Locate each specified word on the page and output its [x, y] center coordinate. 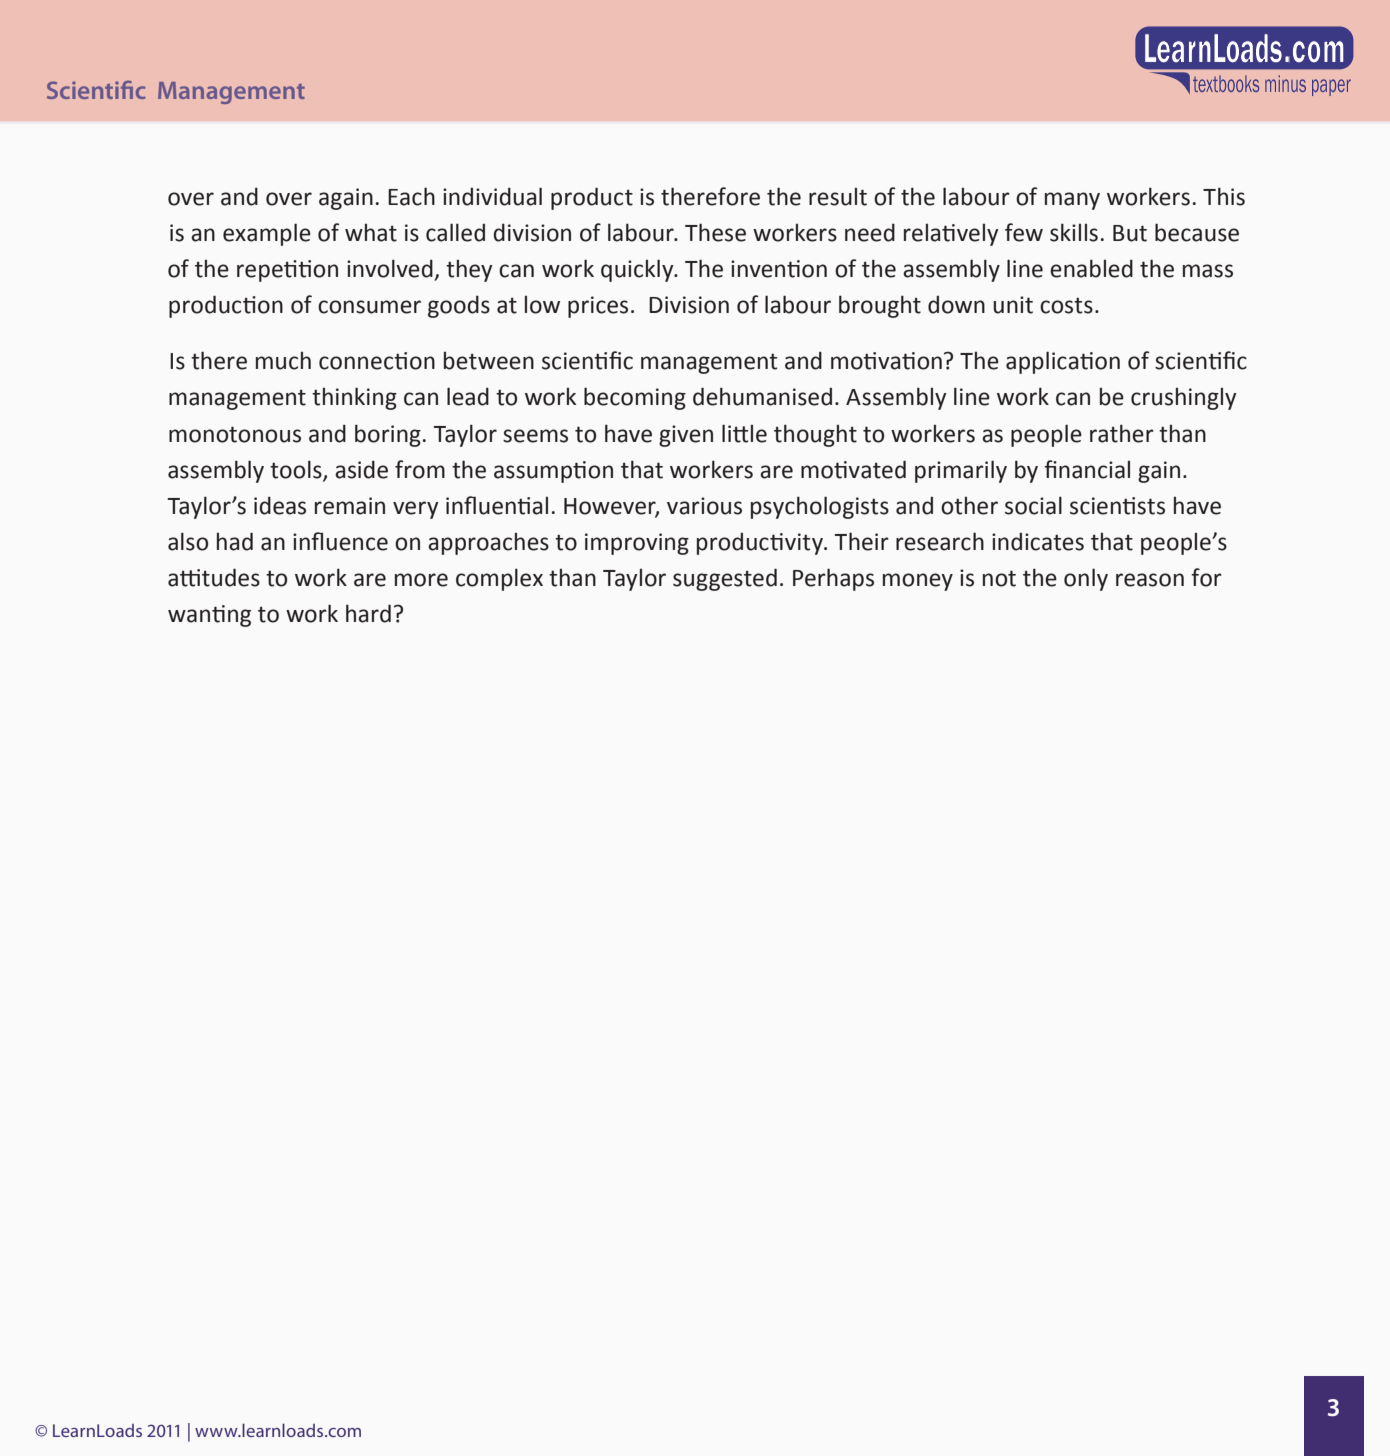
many [1072, 201]
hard [368, 613]
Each [411, 196]
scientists [1117, 506]
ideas [280, 505]
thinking [354, 398]
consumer [369, 307]
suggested [725, 579]
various [704, 506]
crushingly [1184, 399]
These [715, 232]
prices [598, 307]
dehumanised [762, 396]
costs [1066, 305]
